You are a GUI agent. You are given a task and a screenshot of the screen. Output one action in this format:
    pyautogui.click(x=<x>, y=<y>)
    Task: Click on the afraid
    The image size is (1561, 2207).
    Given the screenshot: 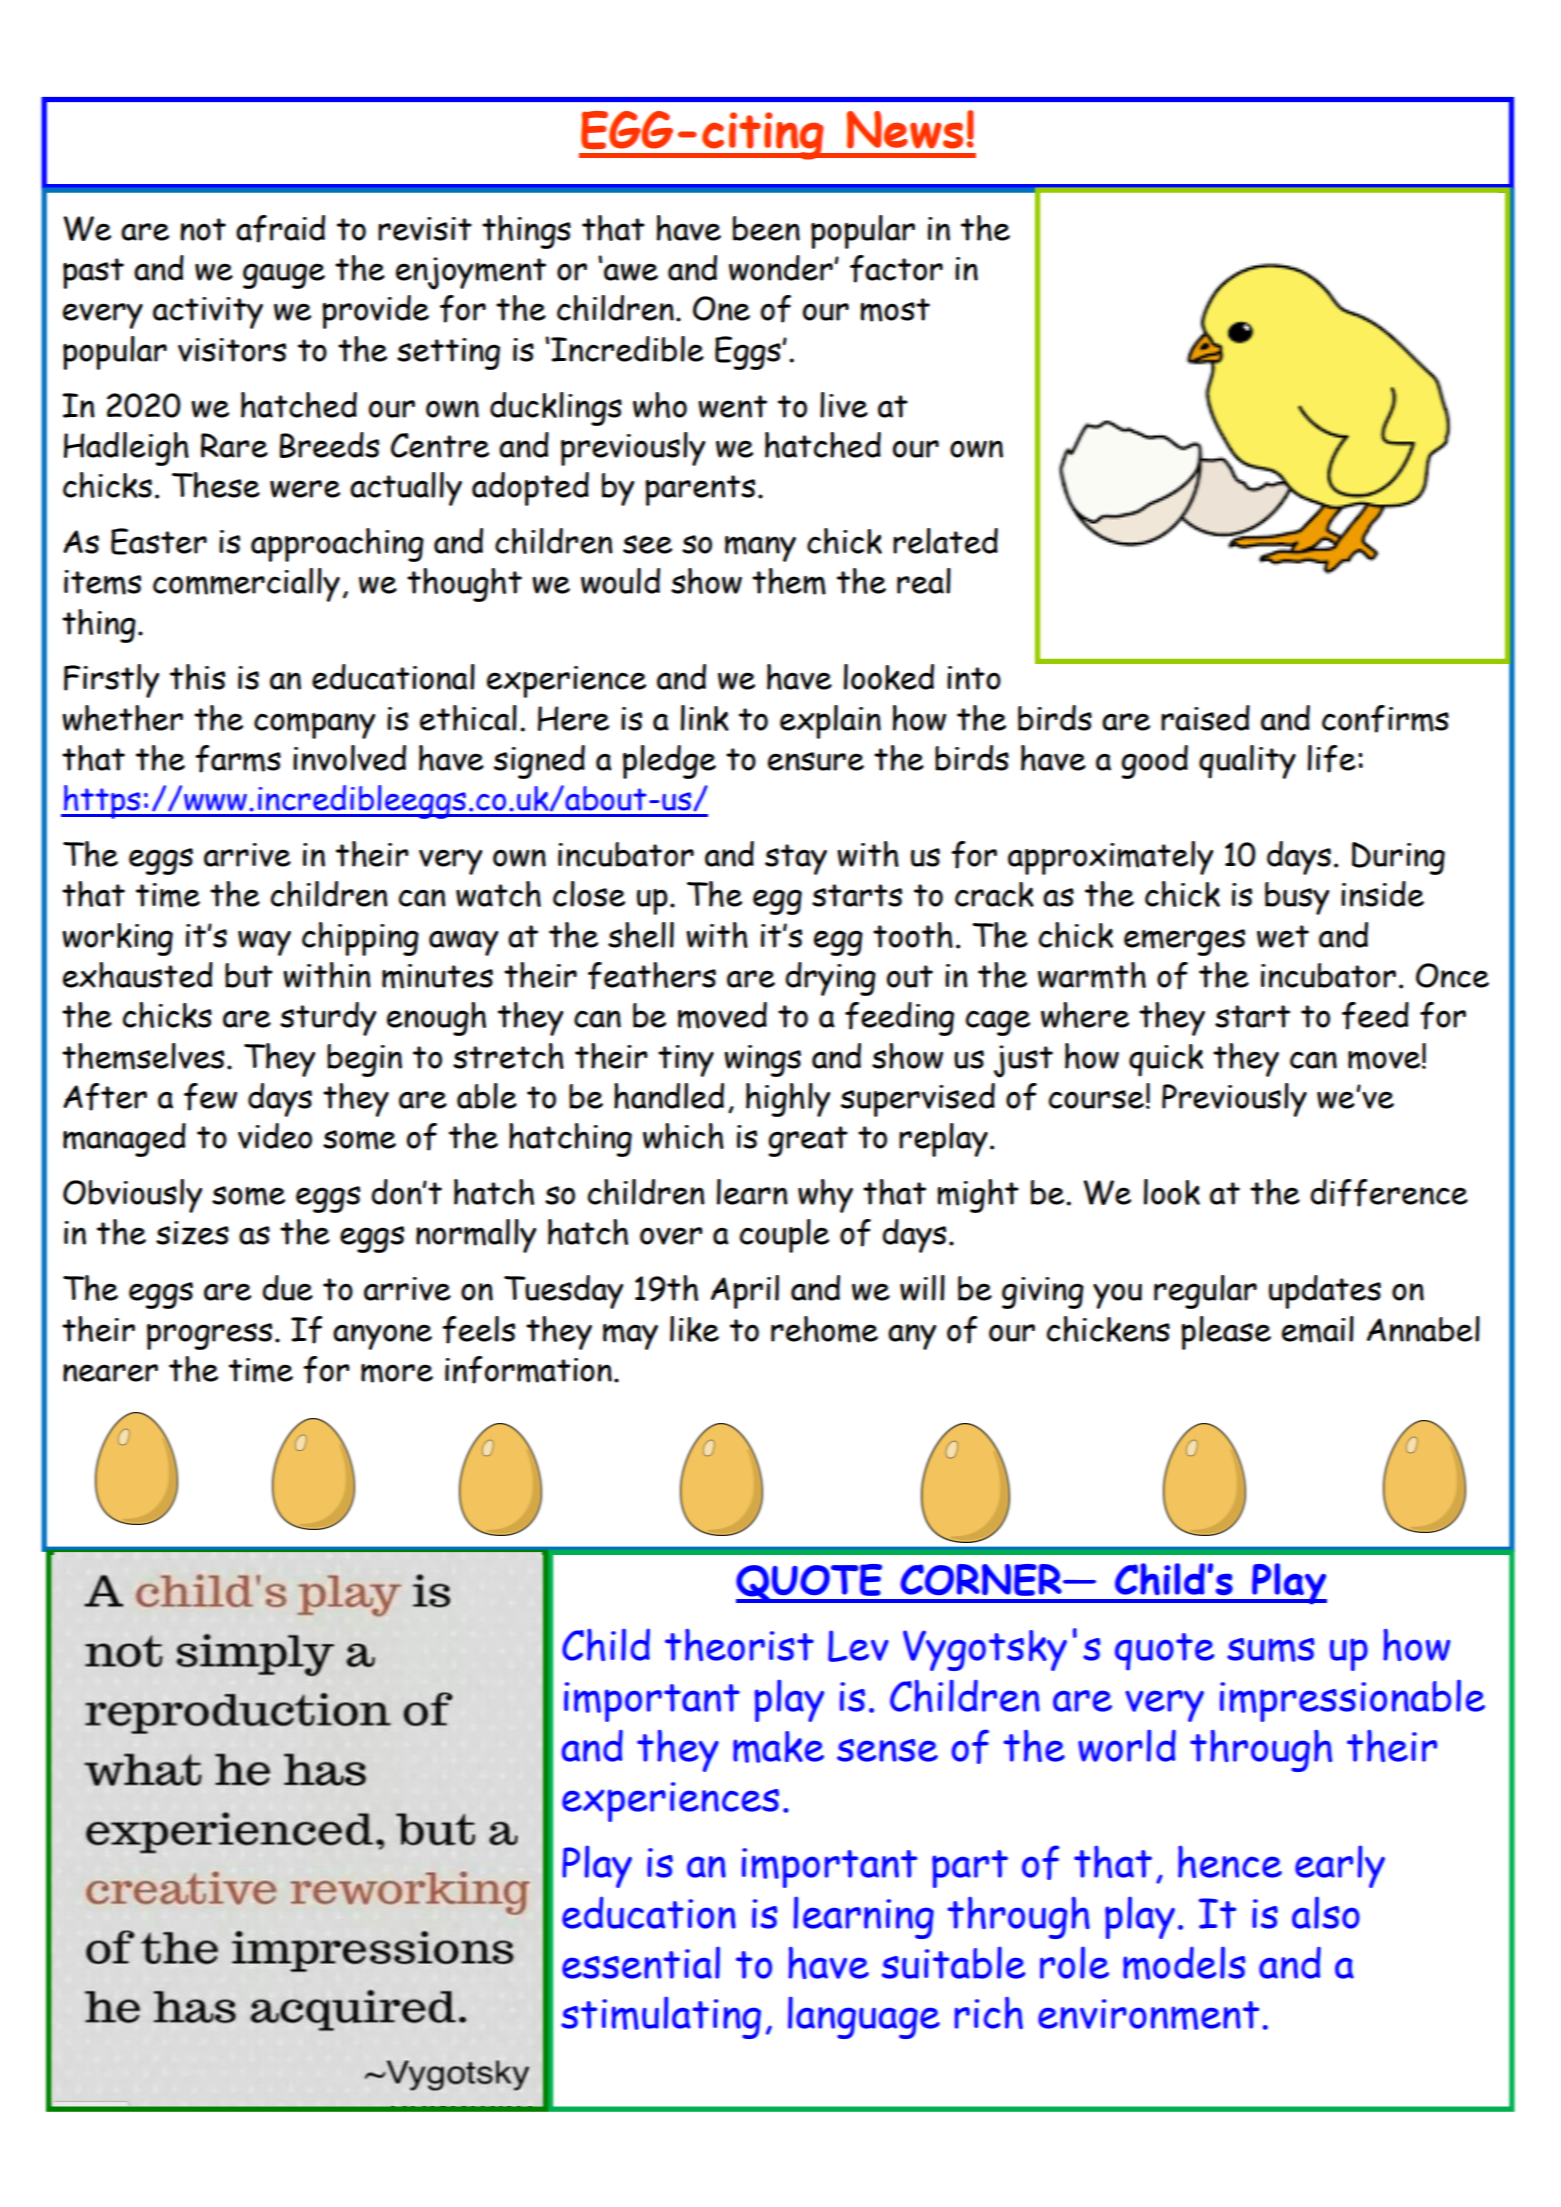 What is the action you would take?
    pyautogui.click(x=280, y=229)
